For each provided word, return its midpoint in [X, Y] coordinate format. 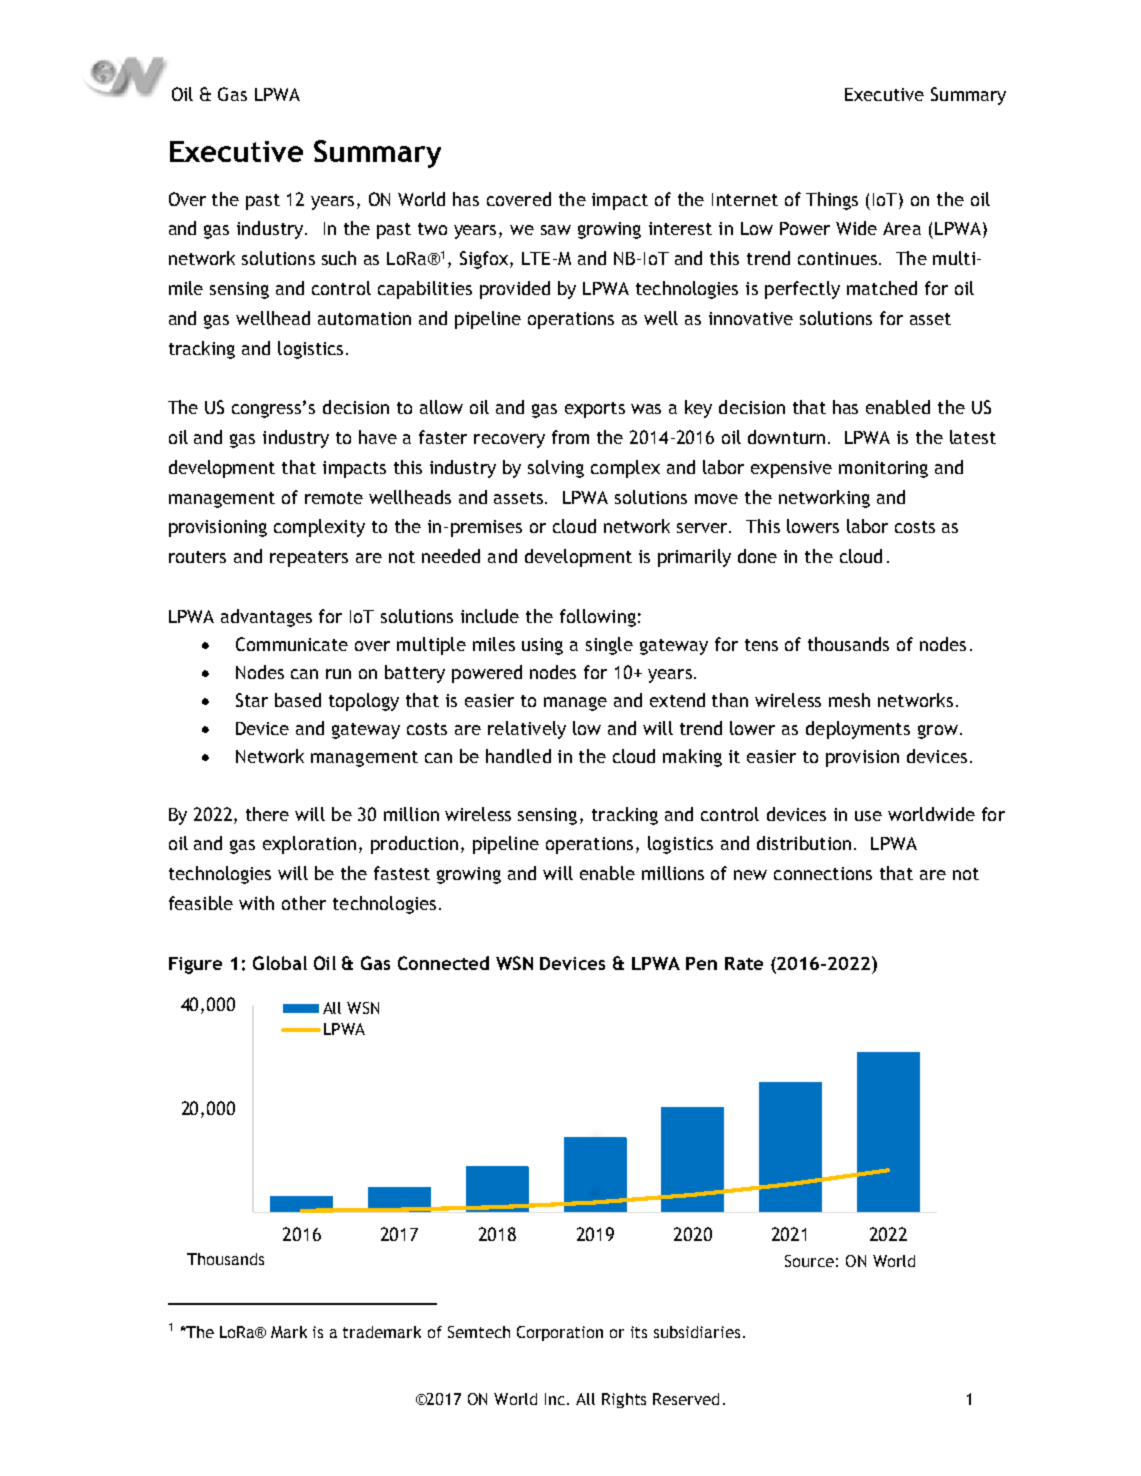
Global [280, 963]
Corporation [560, 1333]
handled [518, 756]
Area [902, 228]
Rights [624, 1400]
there [267, 814]
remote [334, 498]
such [339, 258]
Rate [744, 963]
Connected [443, 963]
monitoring [883, 469]
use [868, 816]
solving [556, 469]
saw [556, 230]
